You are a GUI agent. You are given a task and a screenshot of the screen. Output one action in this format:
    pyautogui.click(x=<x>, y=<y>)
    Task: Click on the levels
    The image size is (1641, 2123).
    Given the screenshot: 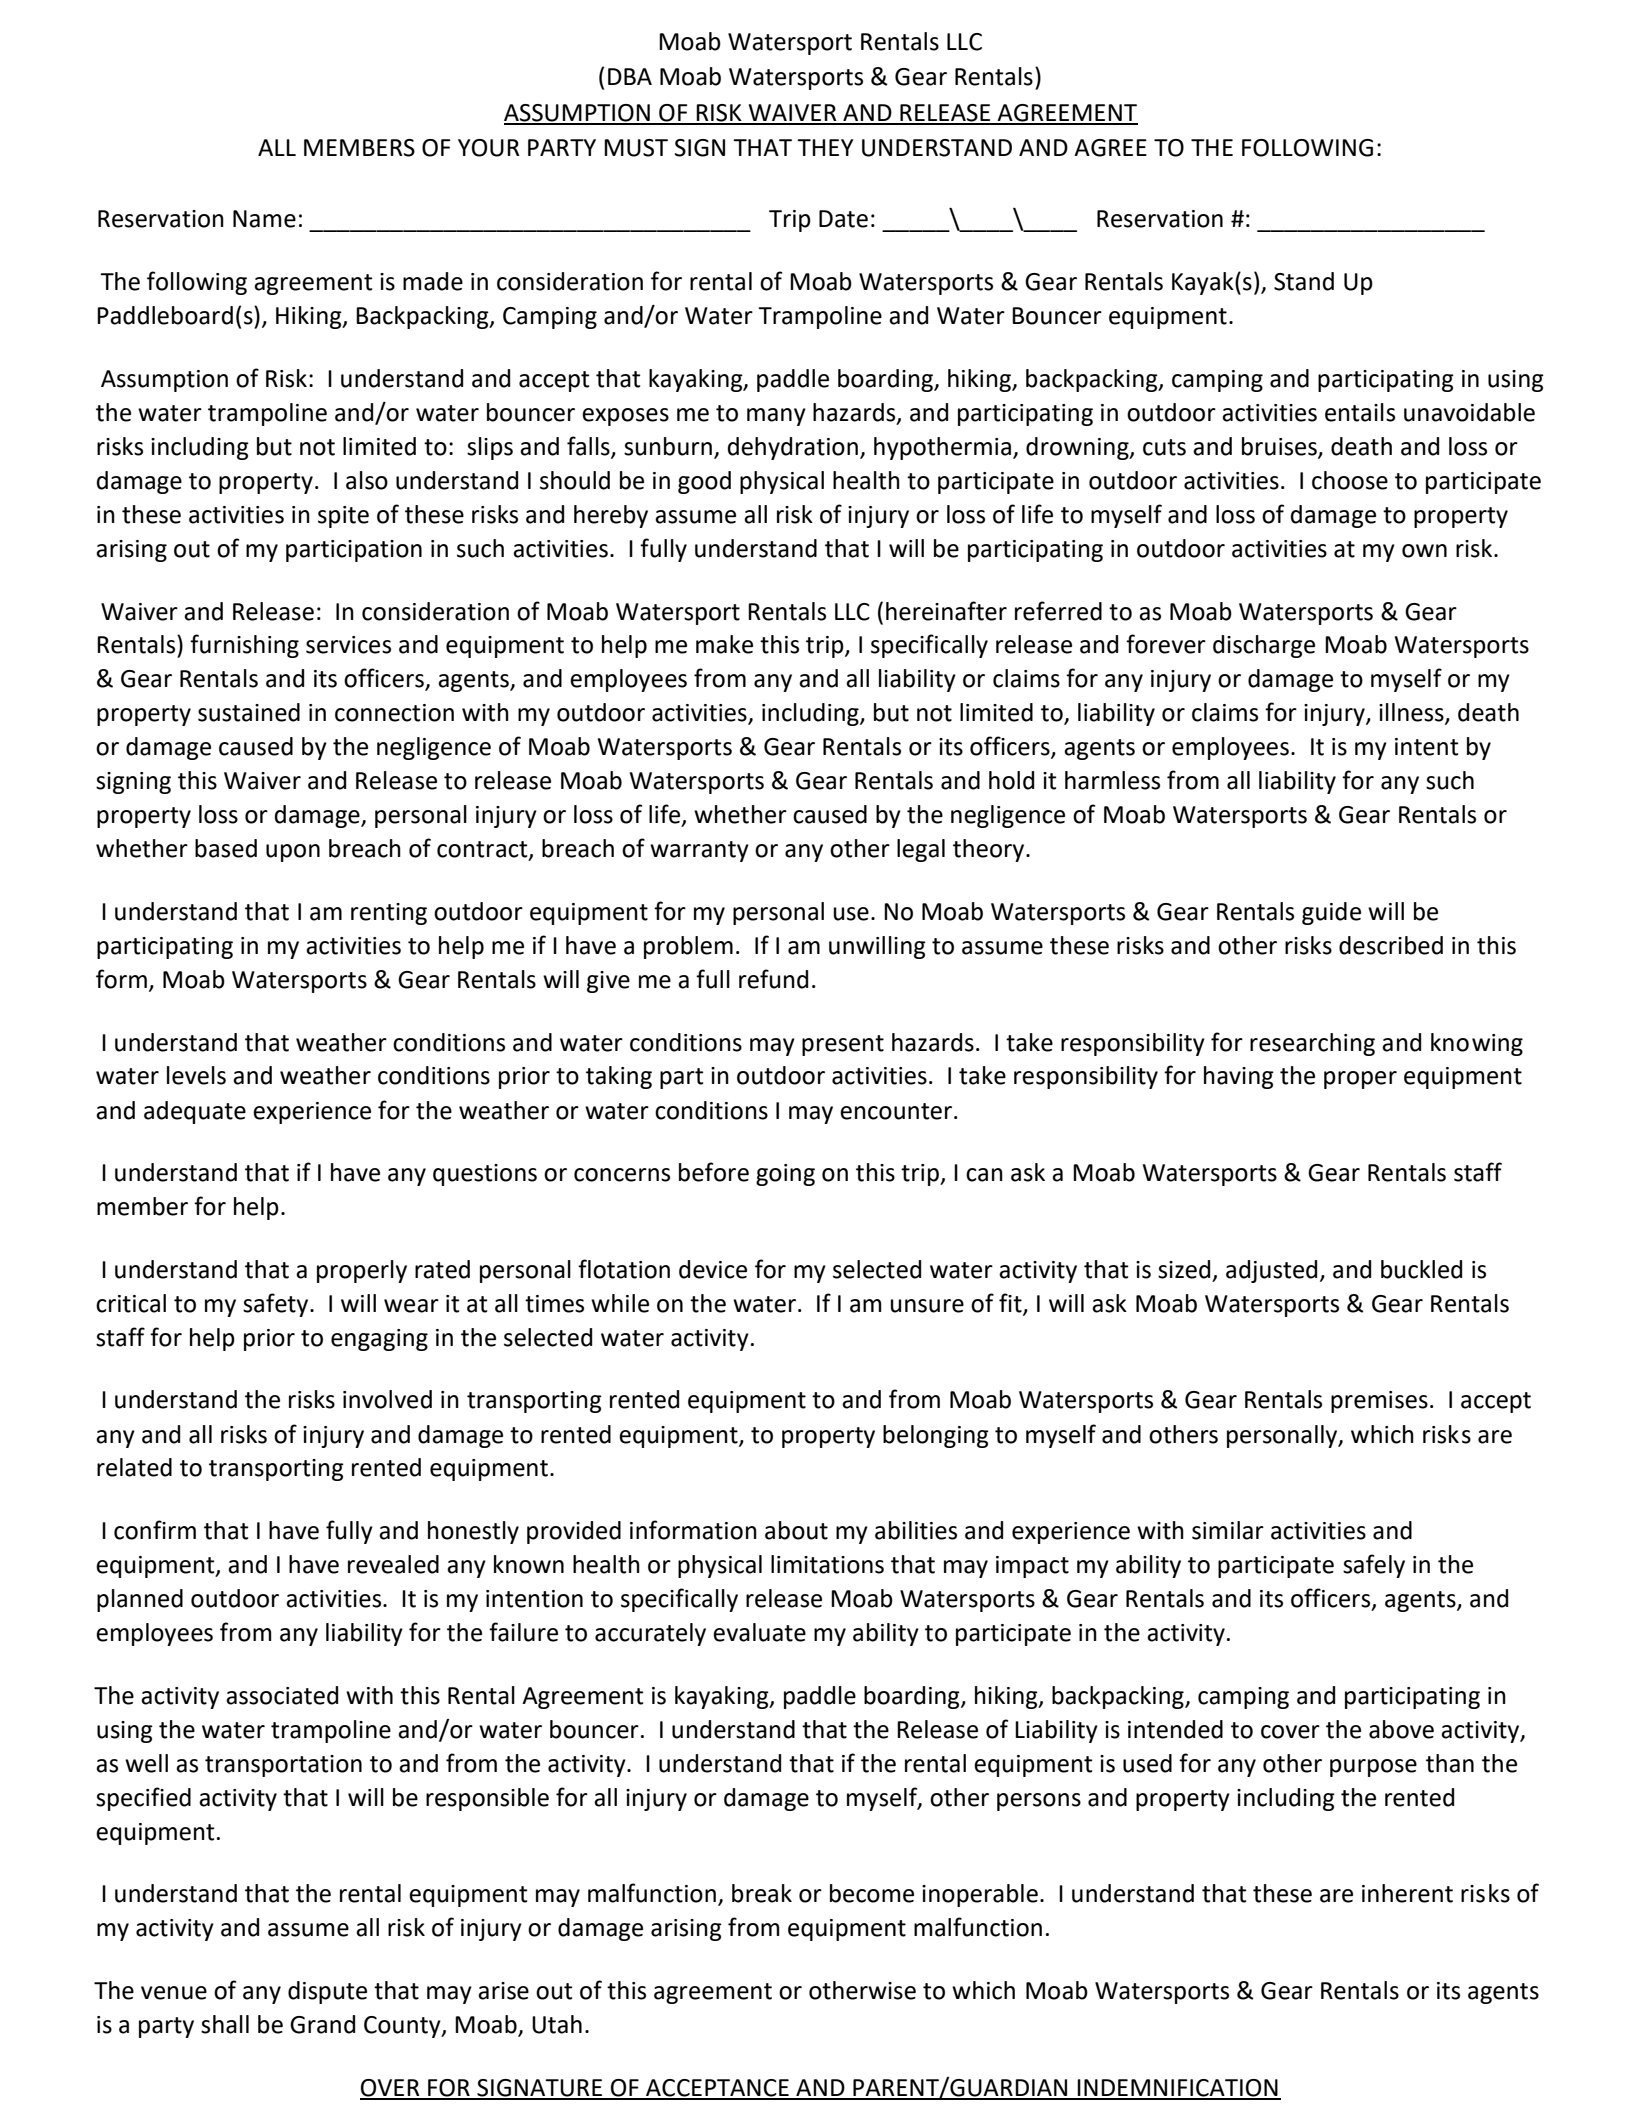 What is the action you would take?
    pyautogui.click(x=196, y=1075)
